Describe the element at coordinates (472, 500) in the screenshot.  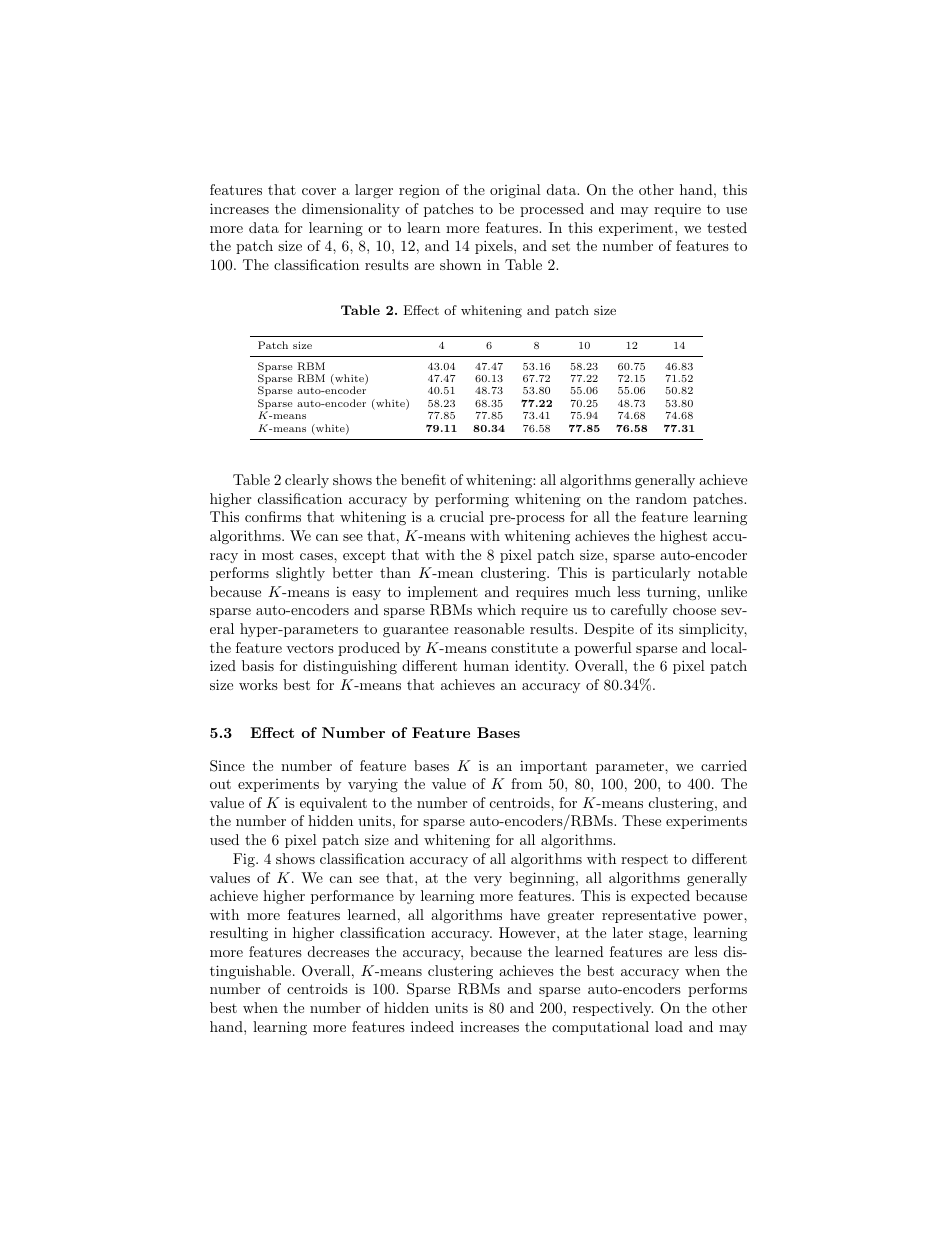
I see `performing` at that location.
